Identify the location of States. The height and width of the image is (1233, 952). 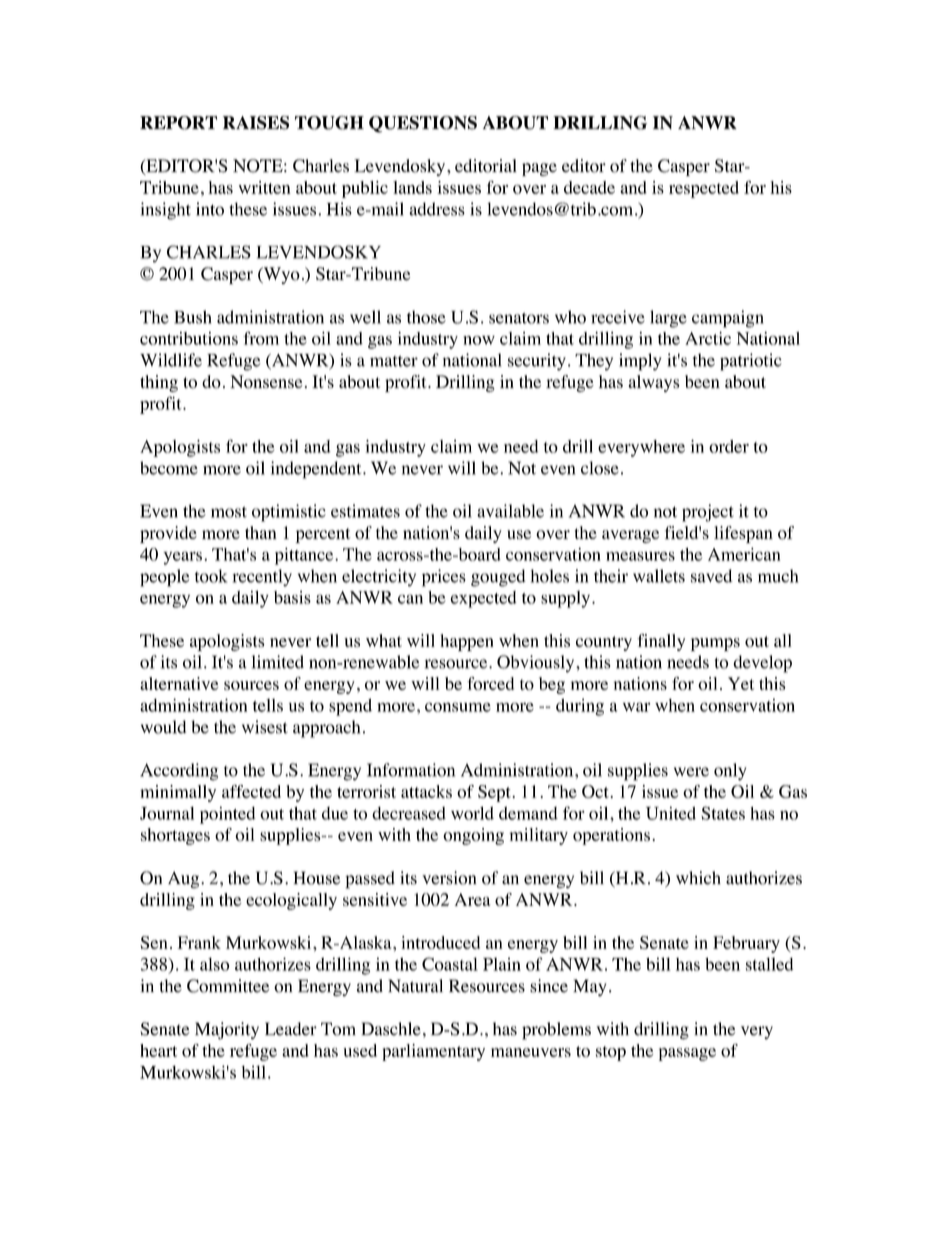
(723, 813).
